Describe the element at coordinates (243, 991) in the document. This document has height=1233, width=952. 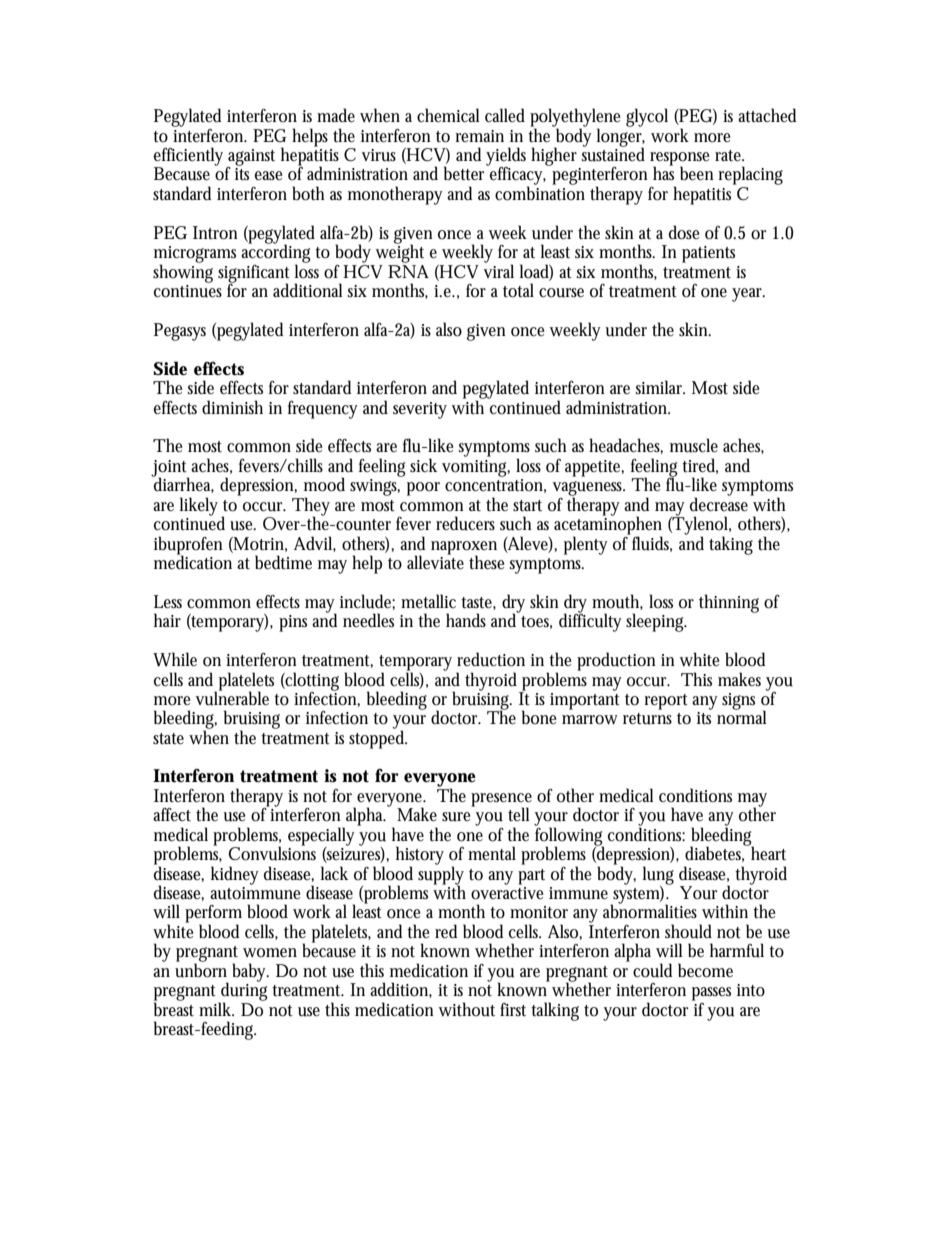
I see `during` at that location.
